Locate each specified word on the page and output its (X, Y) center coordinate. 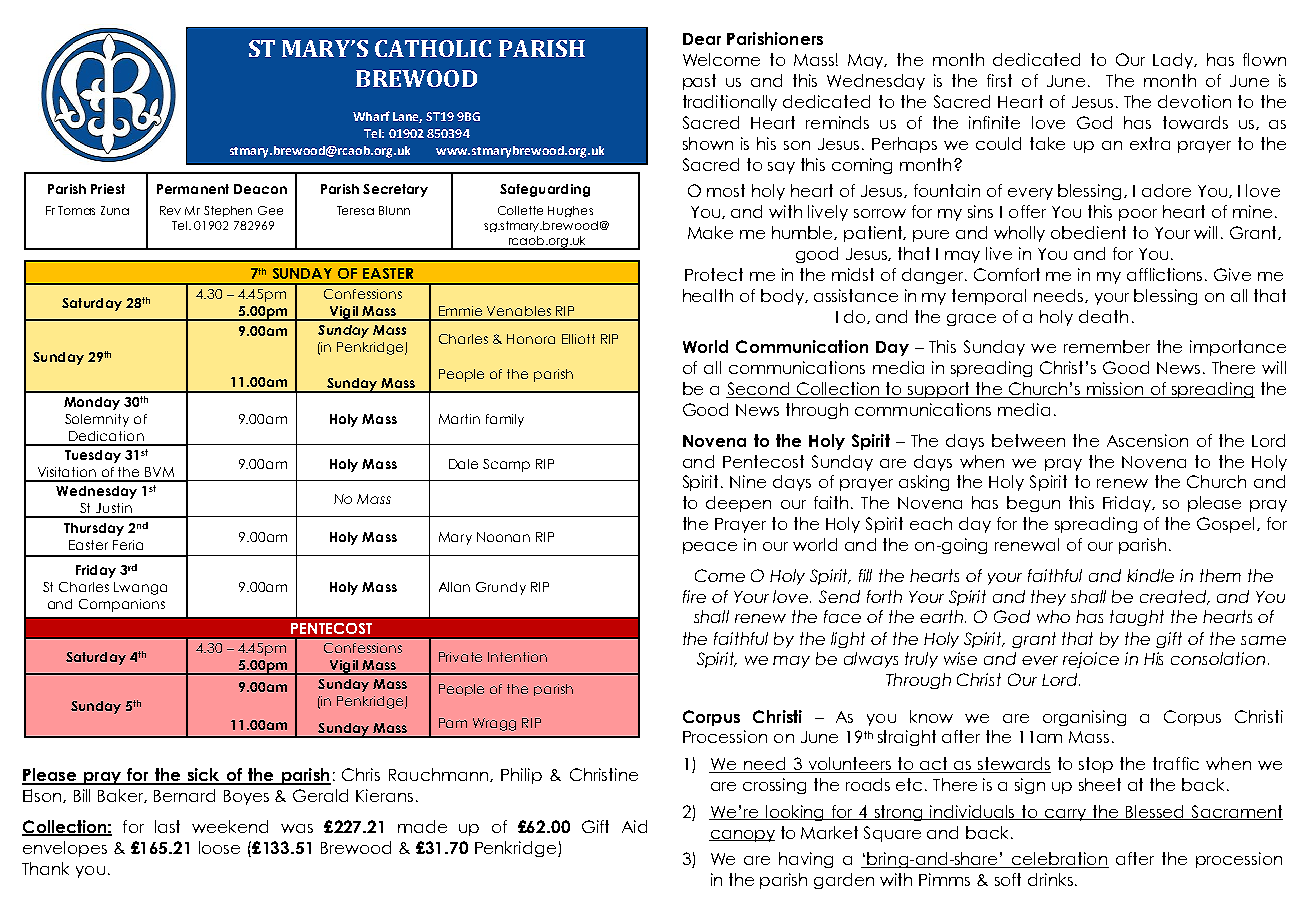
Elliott (578, 339)
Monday (92, 403)
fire (694, 596)
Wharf (371, 116)
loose (219, 847)
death (1103, 316)
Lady (1174, 61)
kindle (1150, 575)
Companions (122, 605)
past (699, 82)
